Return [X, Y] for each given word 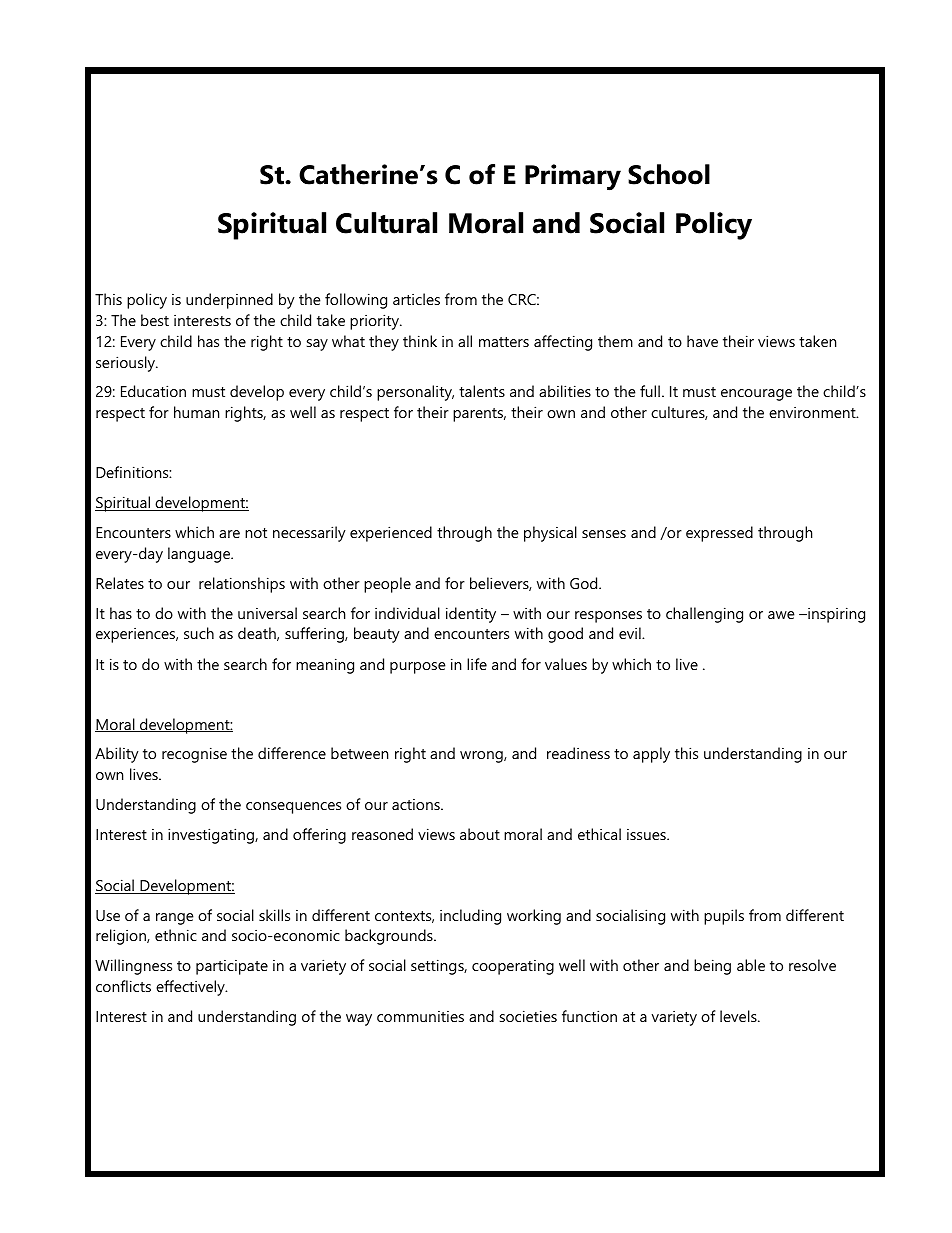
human [196, 412]
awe [781, 615]
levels [739, 1016]
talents [482, 391]
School [669, 174]
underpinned [229, 301]
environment [813, 412]
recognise [194, 755]
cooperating [513, 967]
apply [651, 755]
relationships [242, 585]
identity [471, 615]
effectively [191, 988]
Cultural [386, 223]
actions [417, 804]
